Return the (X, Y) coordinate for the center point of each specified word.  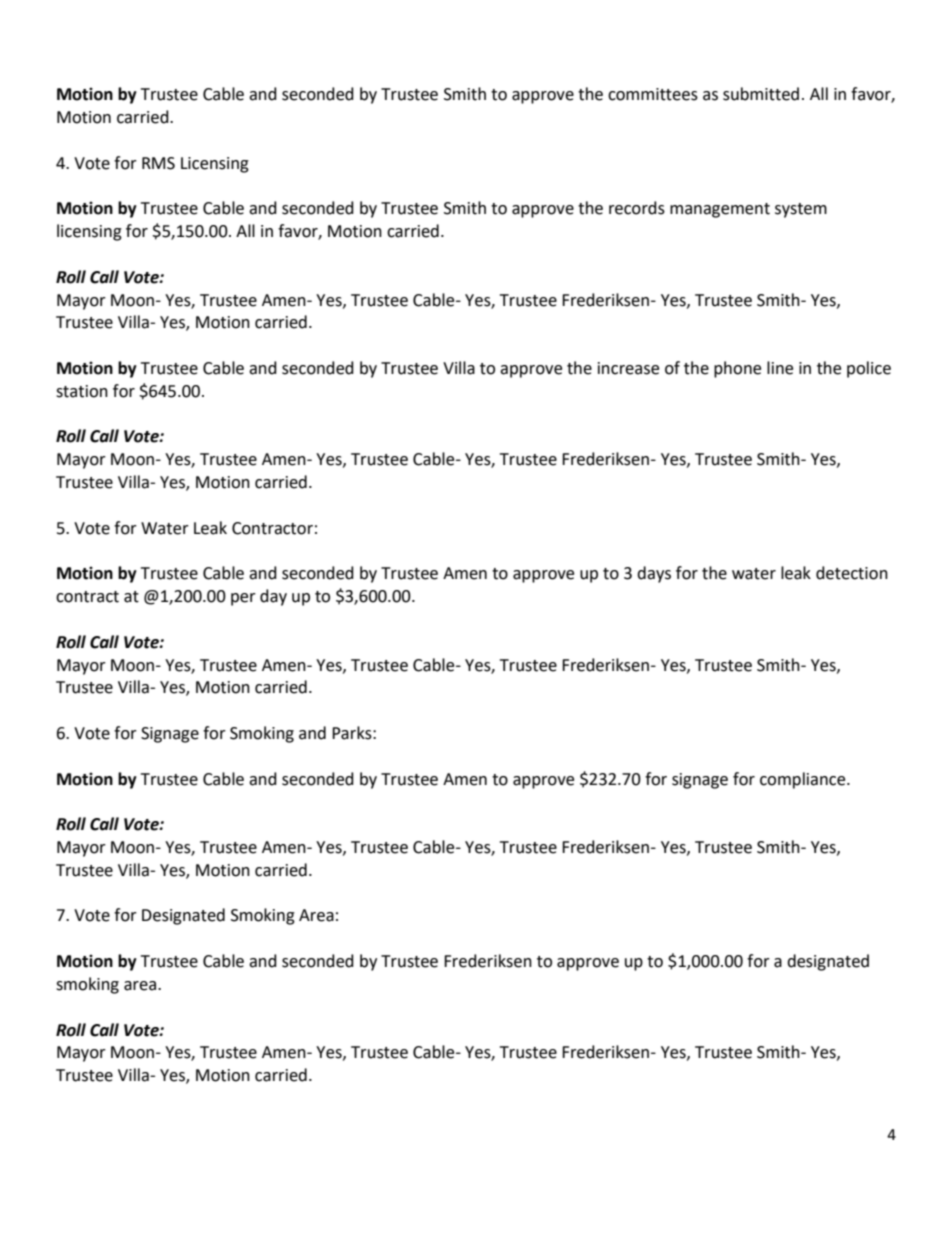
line (780, 368)
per (243, 599)
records (637, 208)
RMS (158, 163)
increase (628, 368)
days (654, 574)
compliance (804, 780)
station (82, 391)
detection (852, 573)
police (869, 369)
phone (737, 369)
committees (653, 94)
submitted (761, 94)
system (801, 210)
